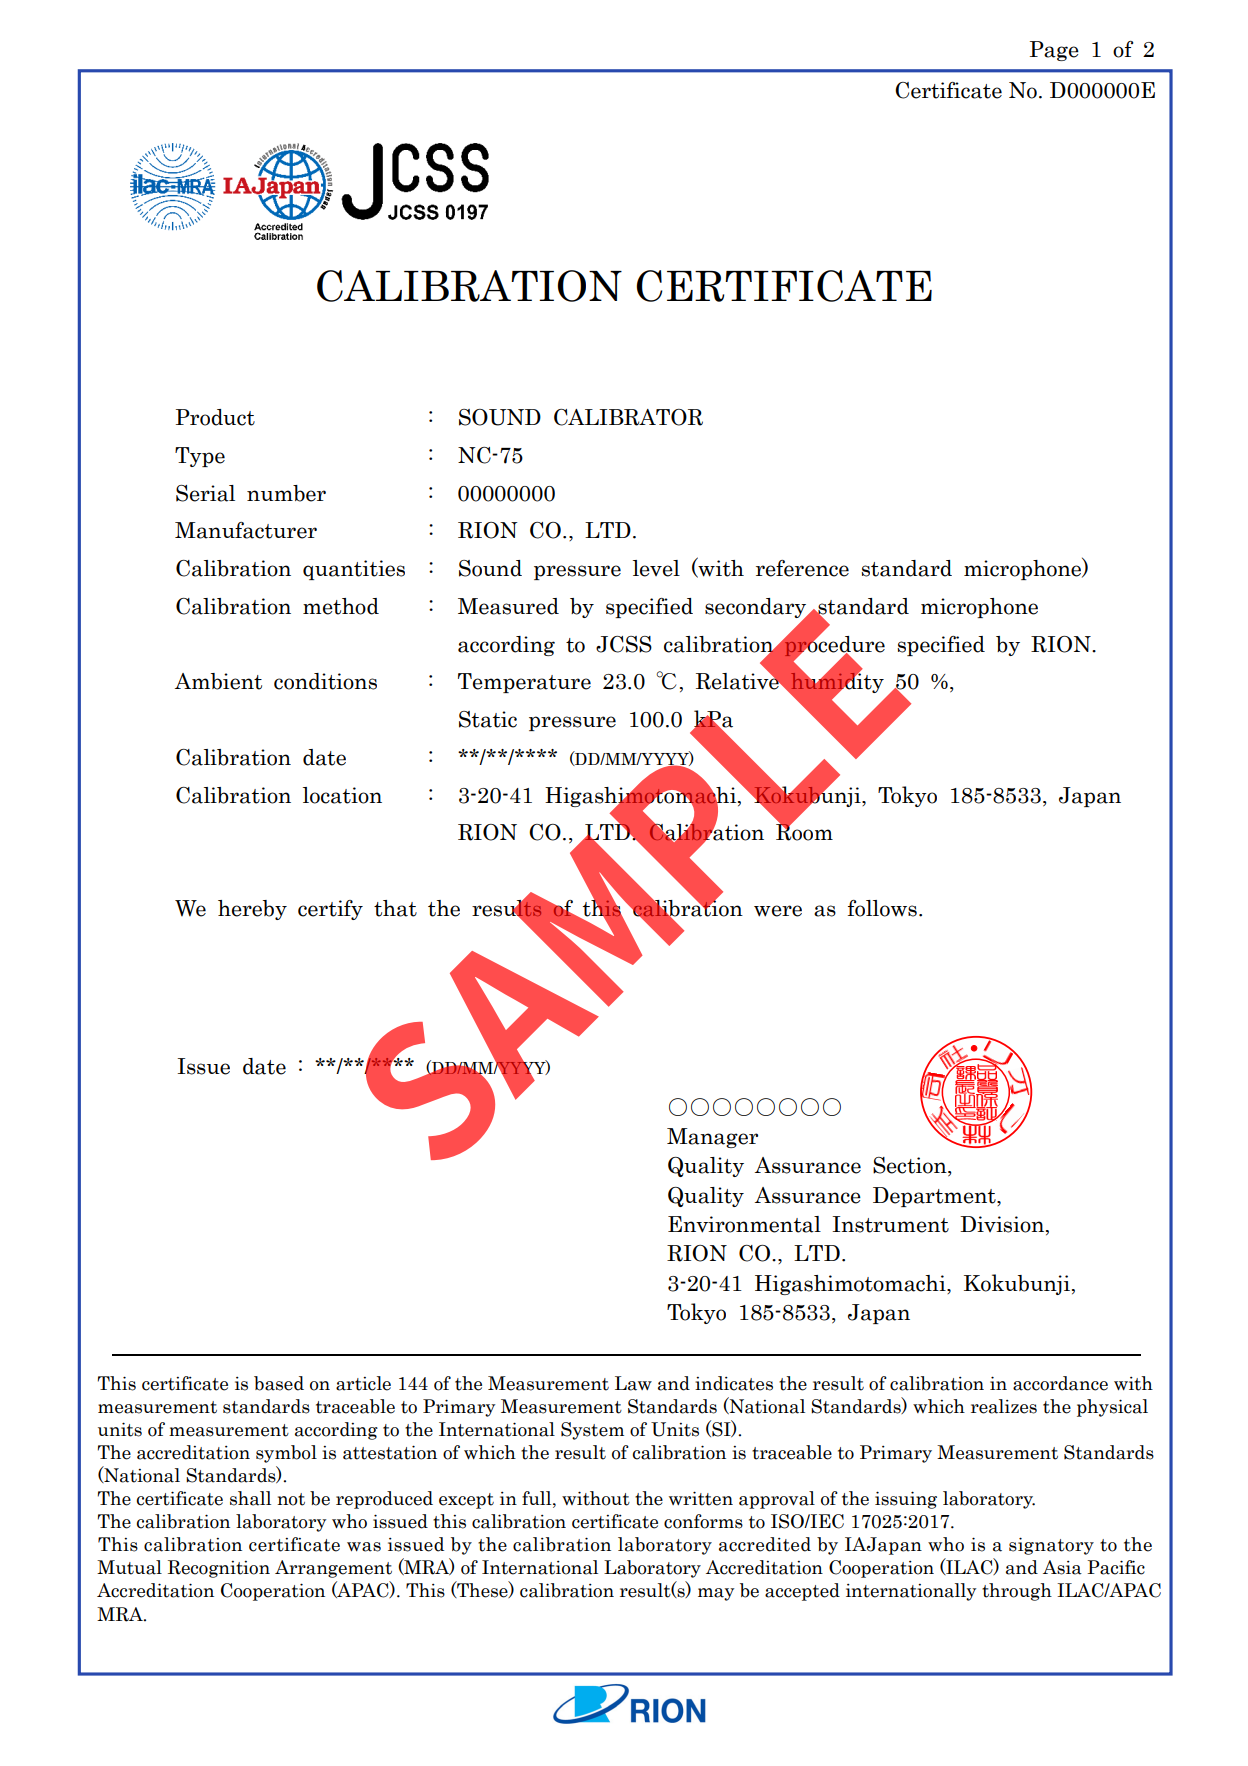 This screenshot has width=1248, height=1766. I want to click on CALIBRATOR, so click(628, 417).
